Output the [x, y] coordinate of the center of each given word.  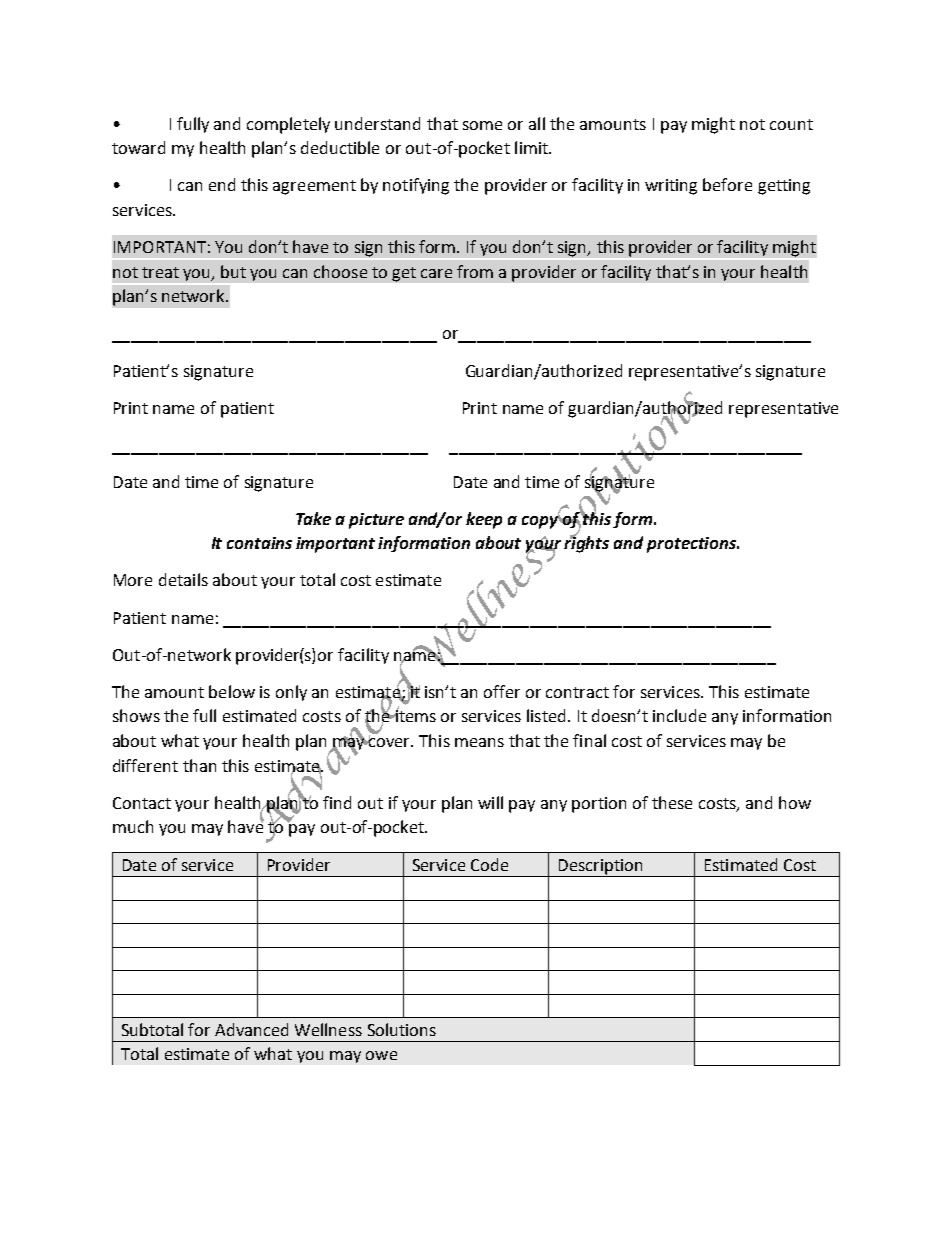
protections [692, 545]
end [222, 184]
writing [671, 187]
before [727, 184]
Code [489, 864]
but [233, 271]
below [232, 691]
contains [259, 543]
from [475, 271]
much [133, 826]
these [672, 802]
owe [381, 1055]
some [482, 125]
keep [484, 520]
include [679, 715]
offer [502, 691]
